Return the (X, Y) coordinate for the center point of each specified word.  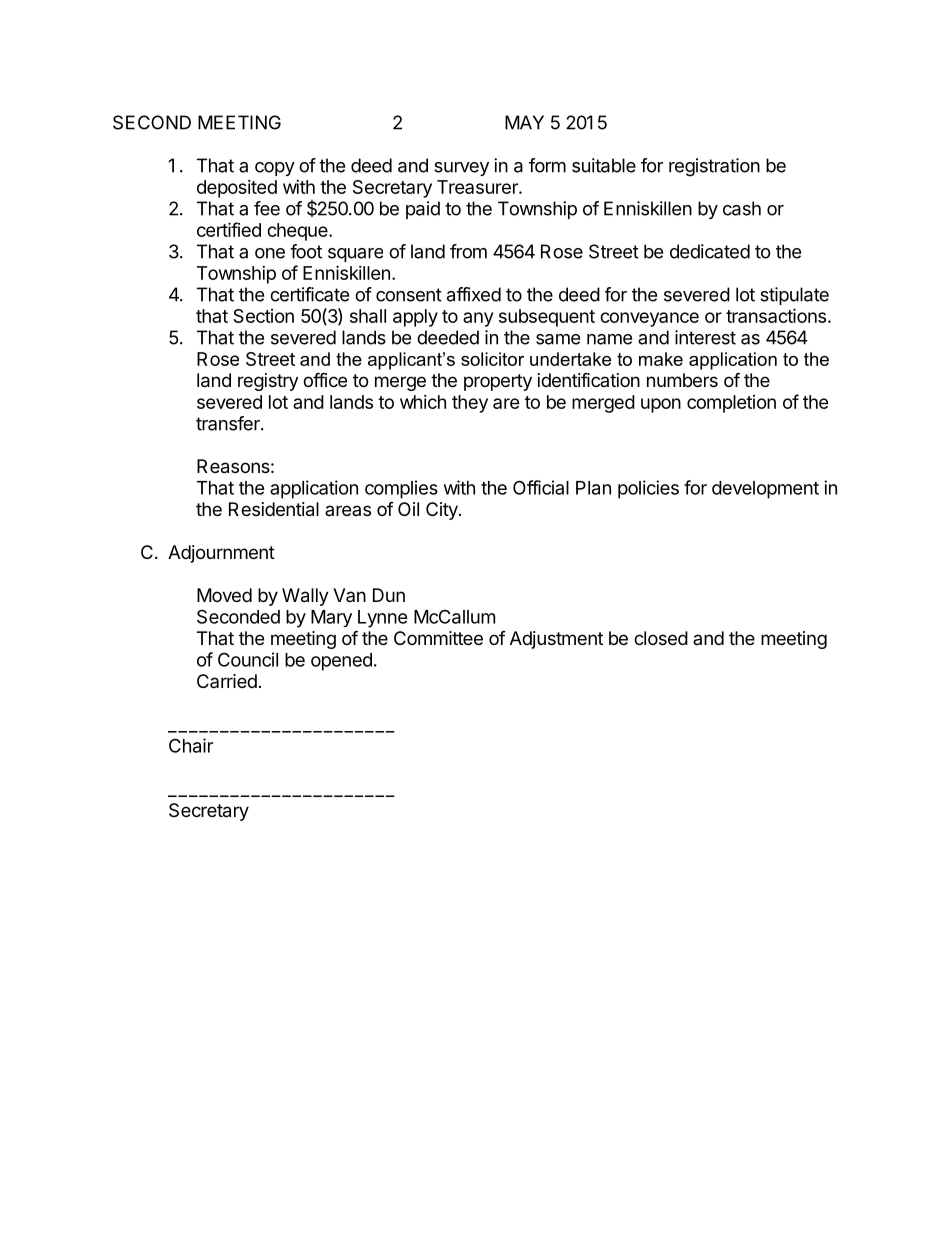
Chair (191, 745)
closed (661, 638)
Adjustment (556, 640)
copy (275, 169)
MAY (524, 122)
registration (714, 167)
